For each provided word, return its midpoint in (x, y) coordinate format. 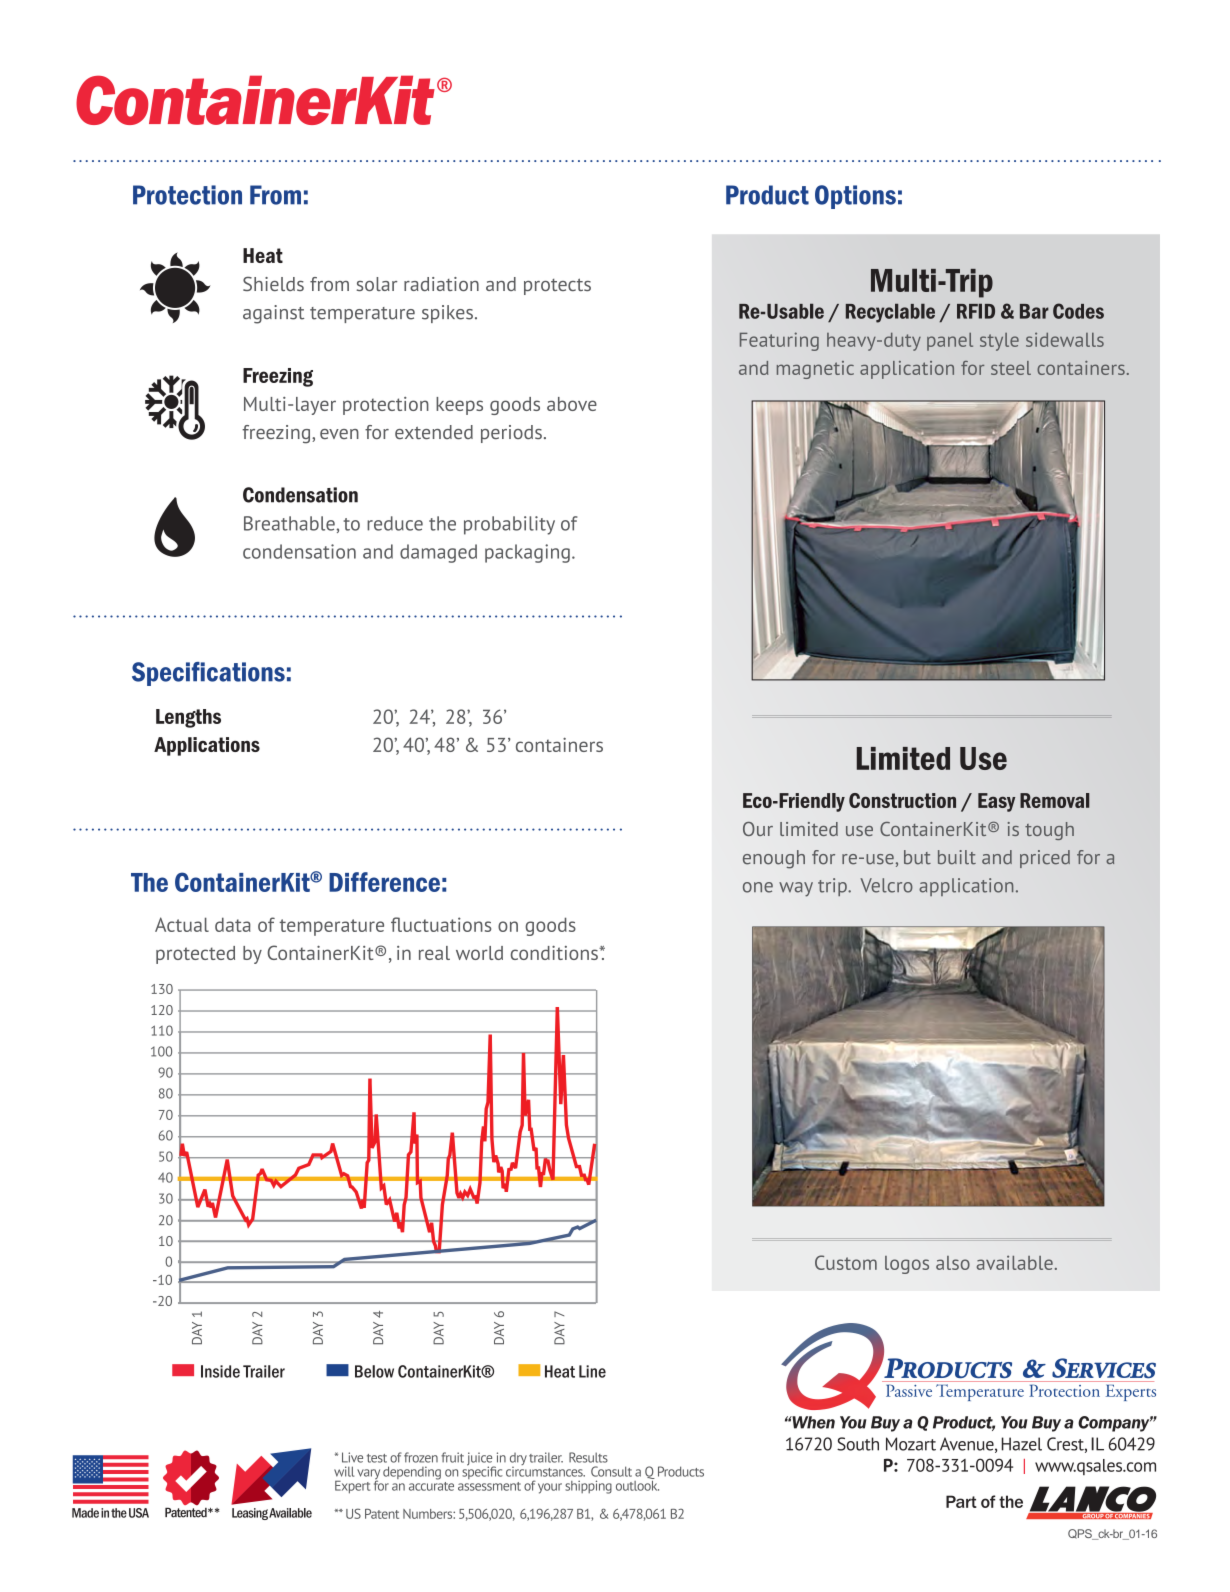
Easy (996, 802)
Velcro (886, 885)
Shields (273, 284)
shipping (588, 1487)
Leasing (250, 1514)
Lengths (188, 718)
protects (557, 286)
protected (195, 955)
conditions (555, 953)
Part (961, 1501)
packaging (527, 553)
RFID (976, 311)
